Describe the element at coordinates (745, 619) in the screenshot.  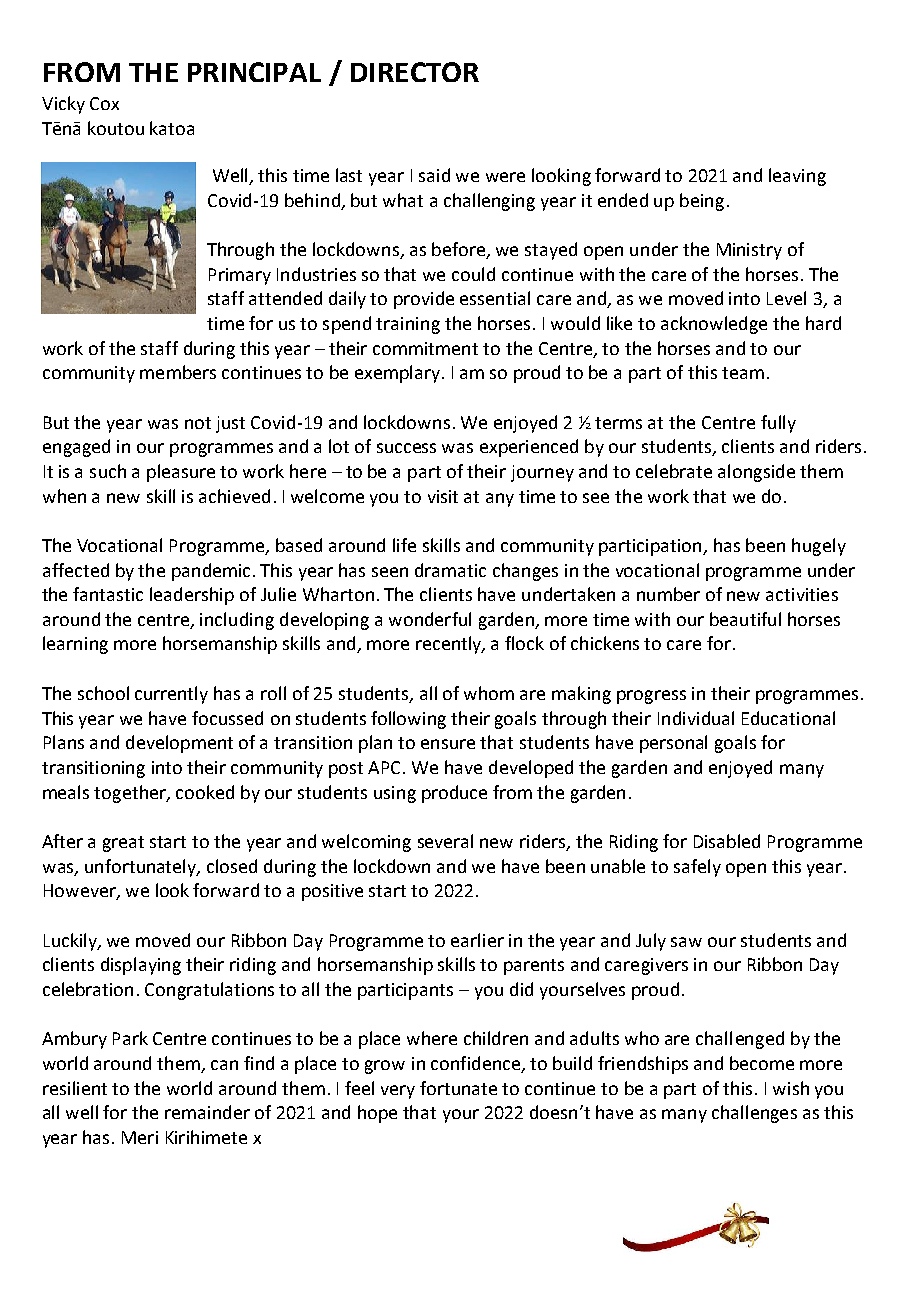
I see `beautiful` at that location.
